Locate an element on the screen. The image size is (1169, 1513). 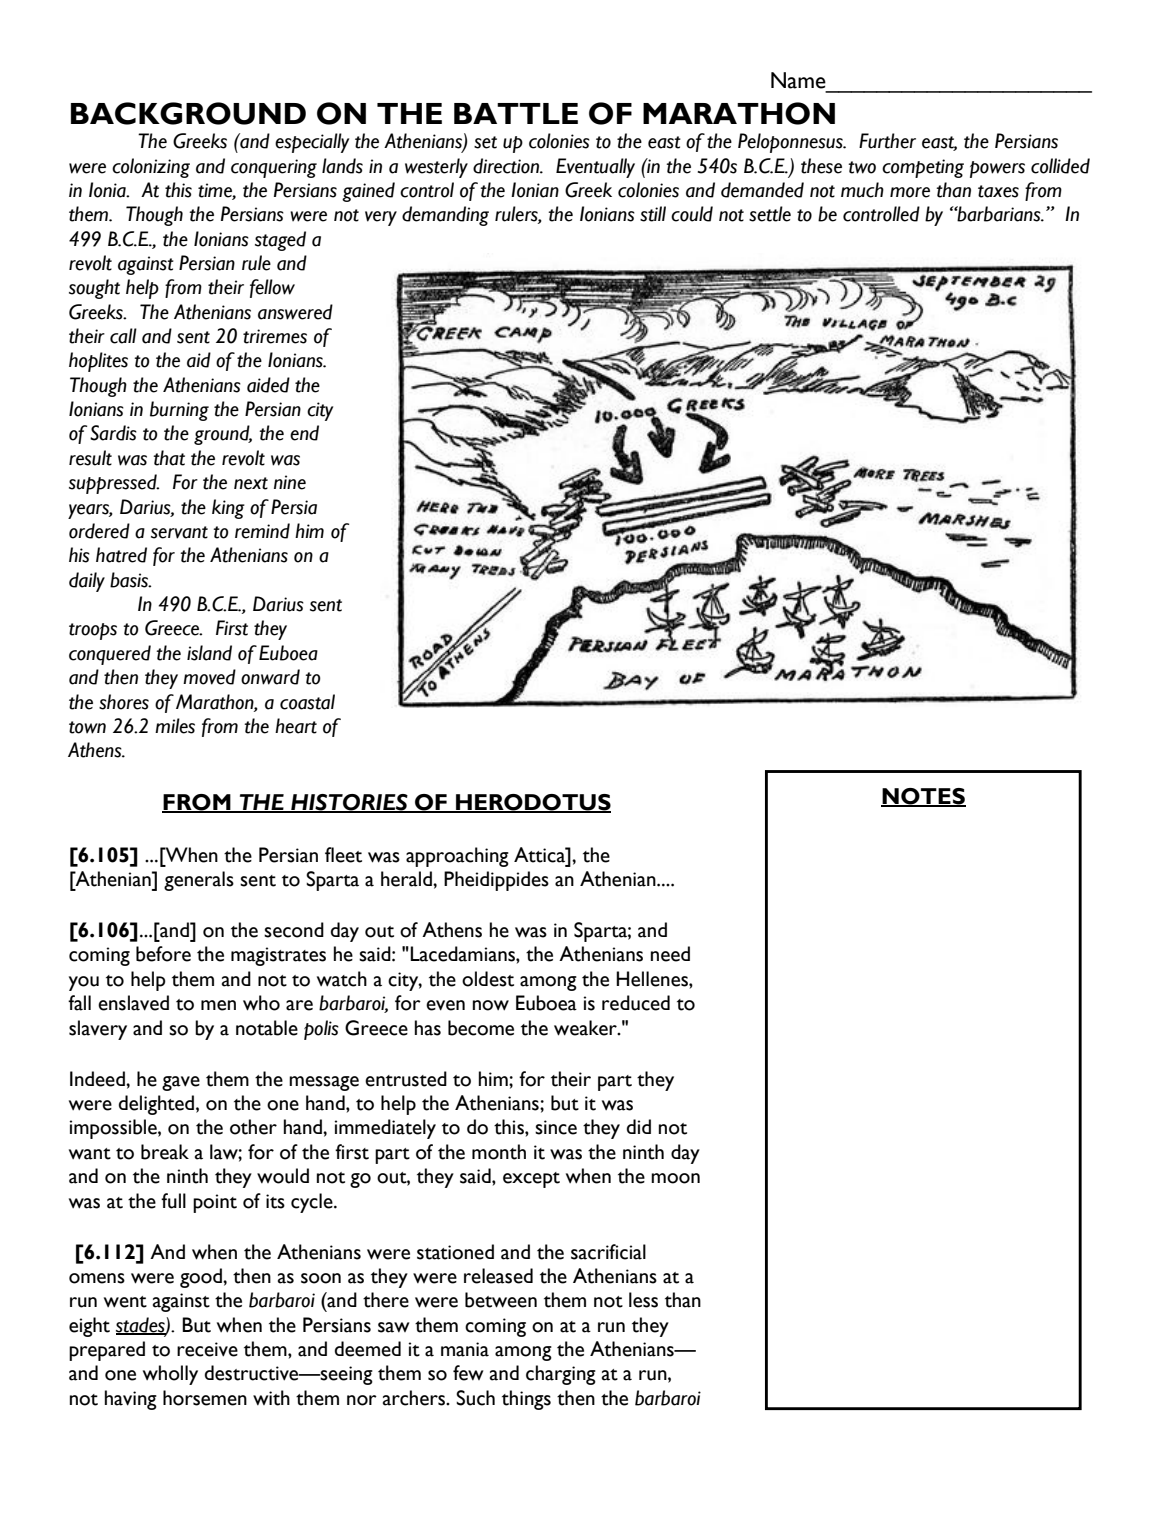
other is located at coordinates (253, 1127).
